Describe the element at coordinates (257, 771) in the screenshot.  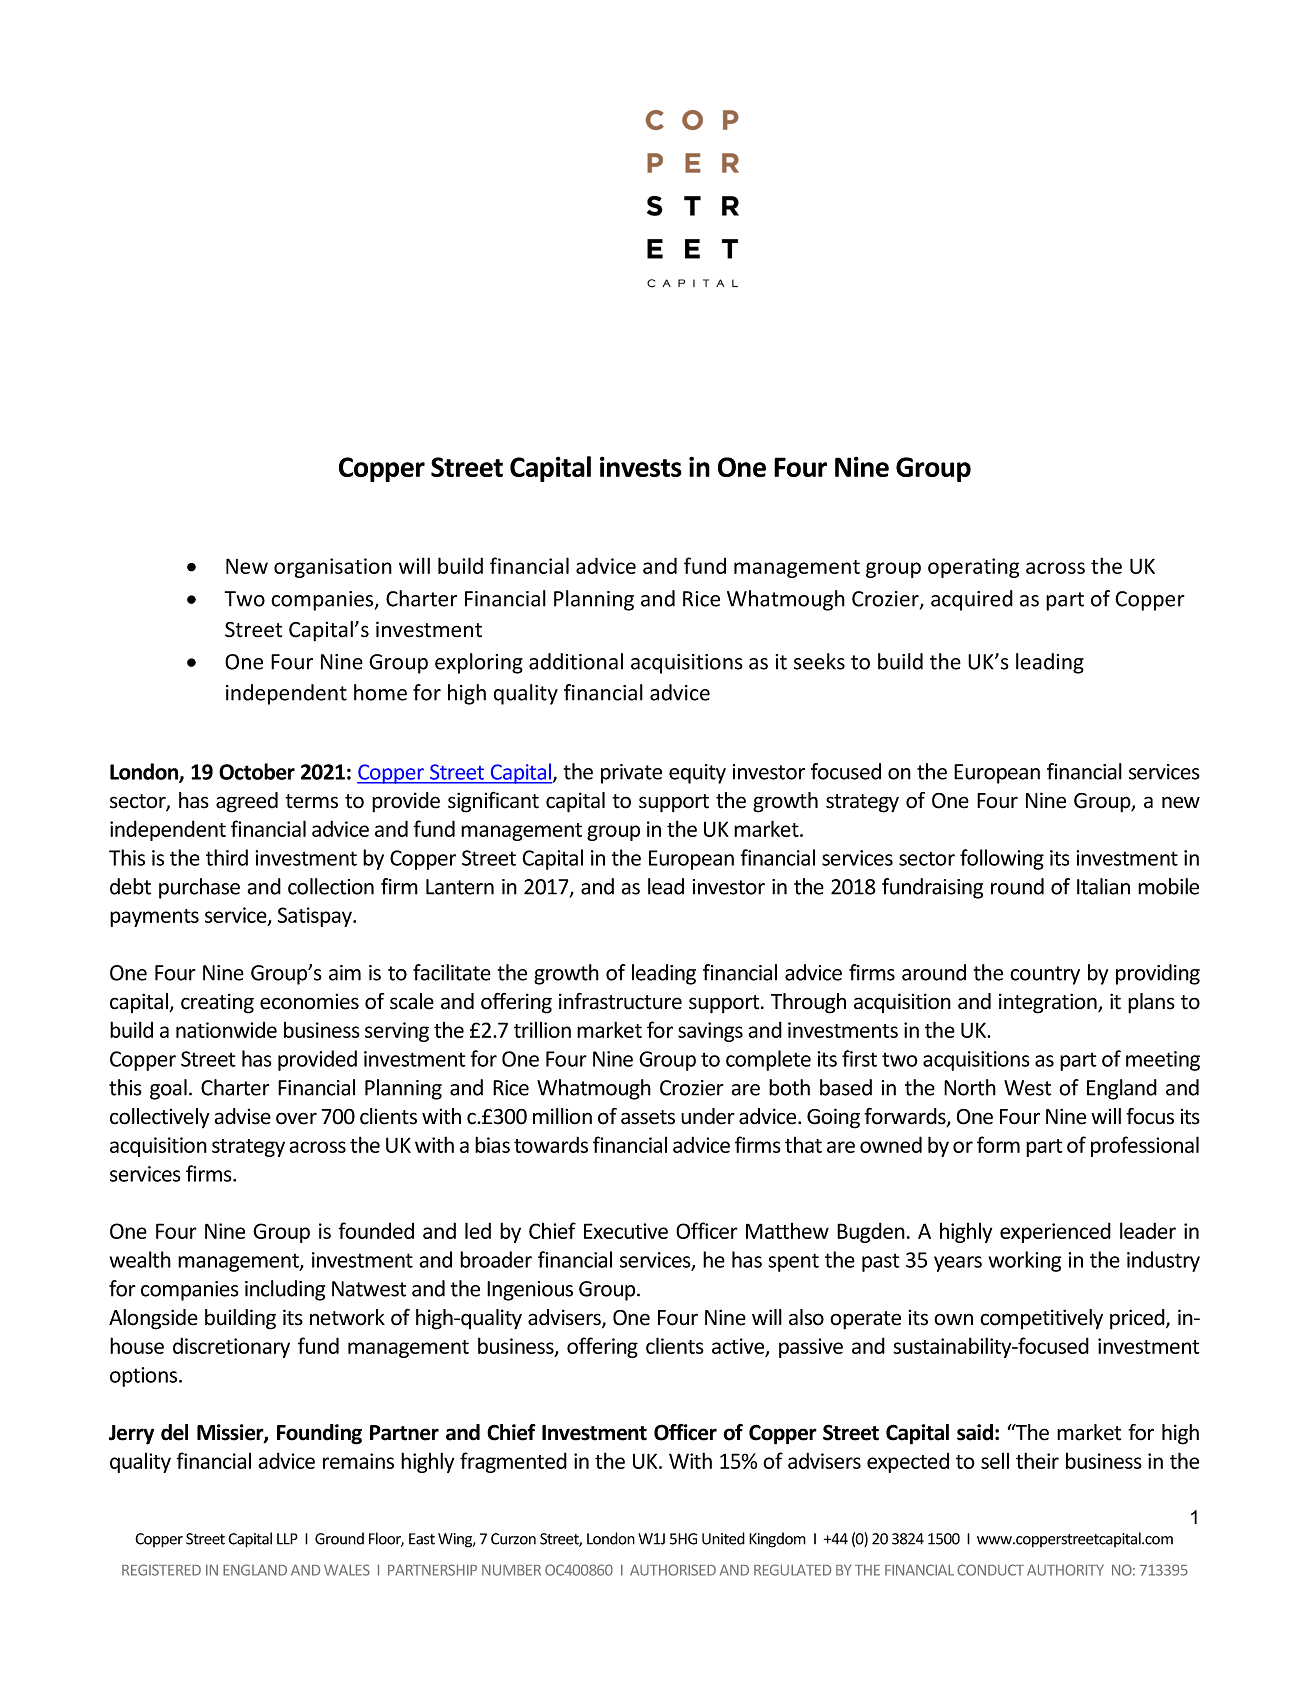
I see `October` at that location.
